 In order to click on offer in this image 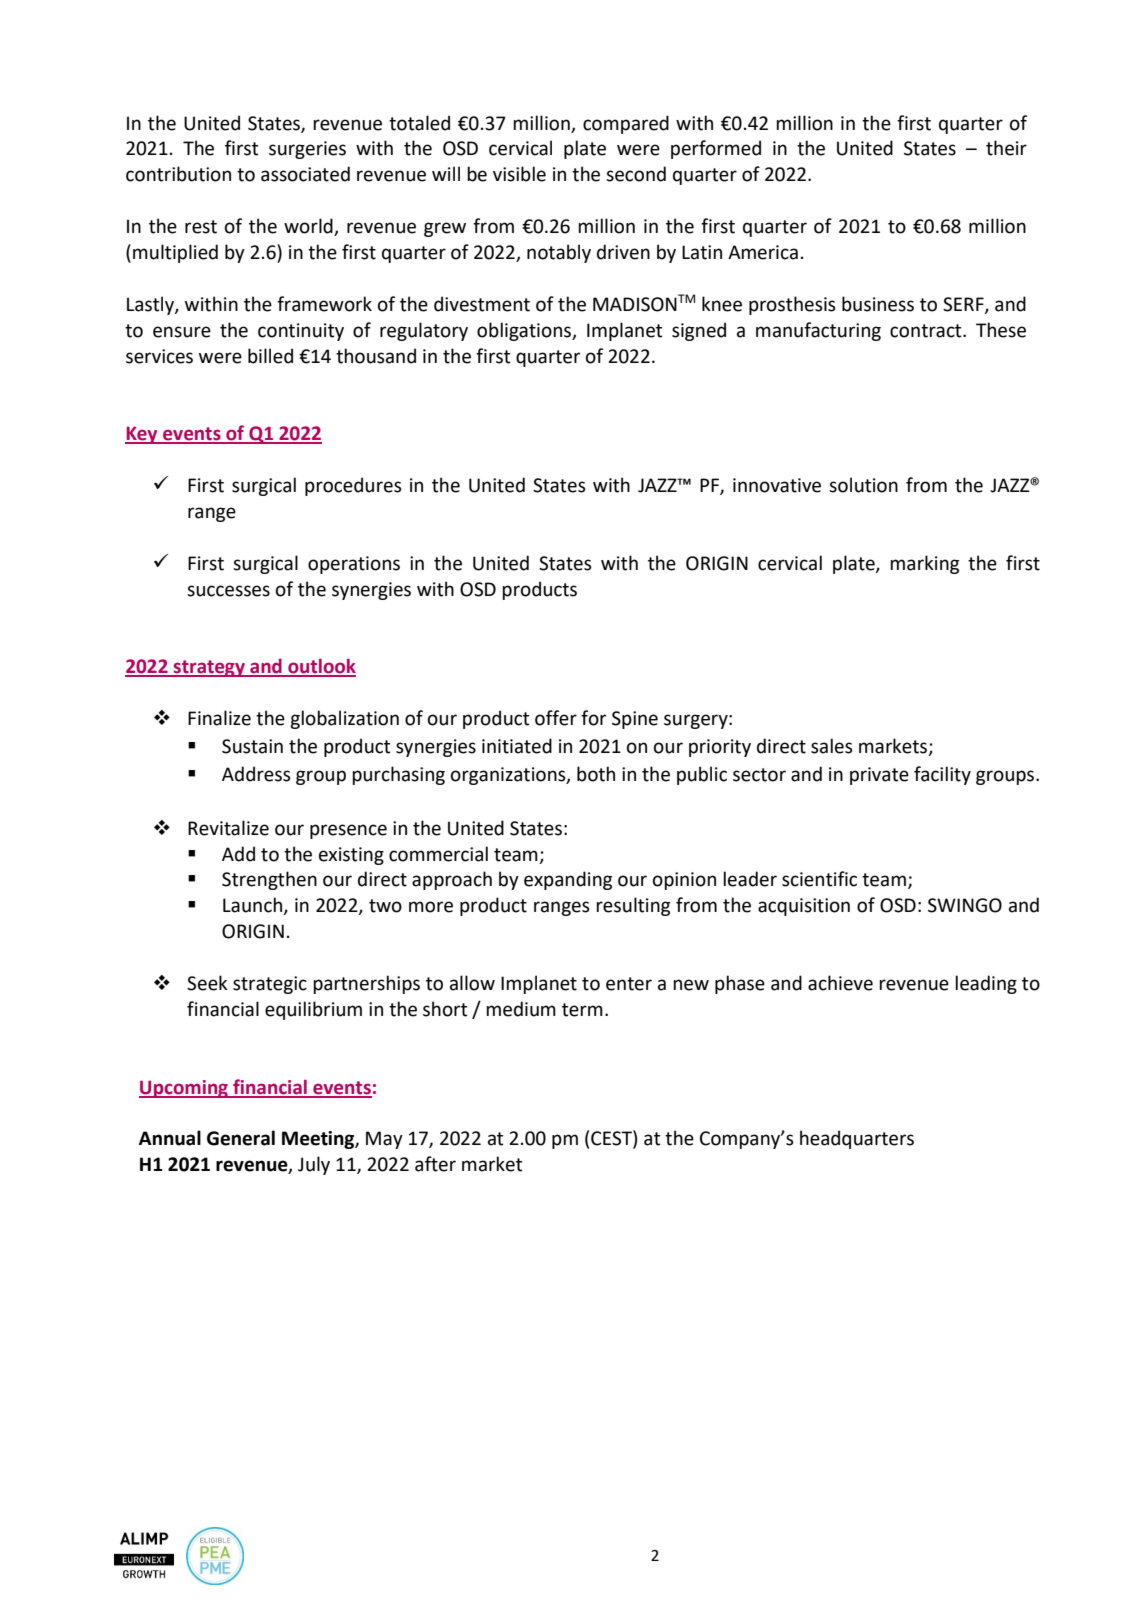, I will do `click(556, 718)`.
